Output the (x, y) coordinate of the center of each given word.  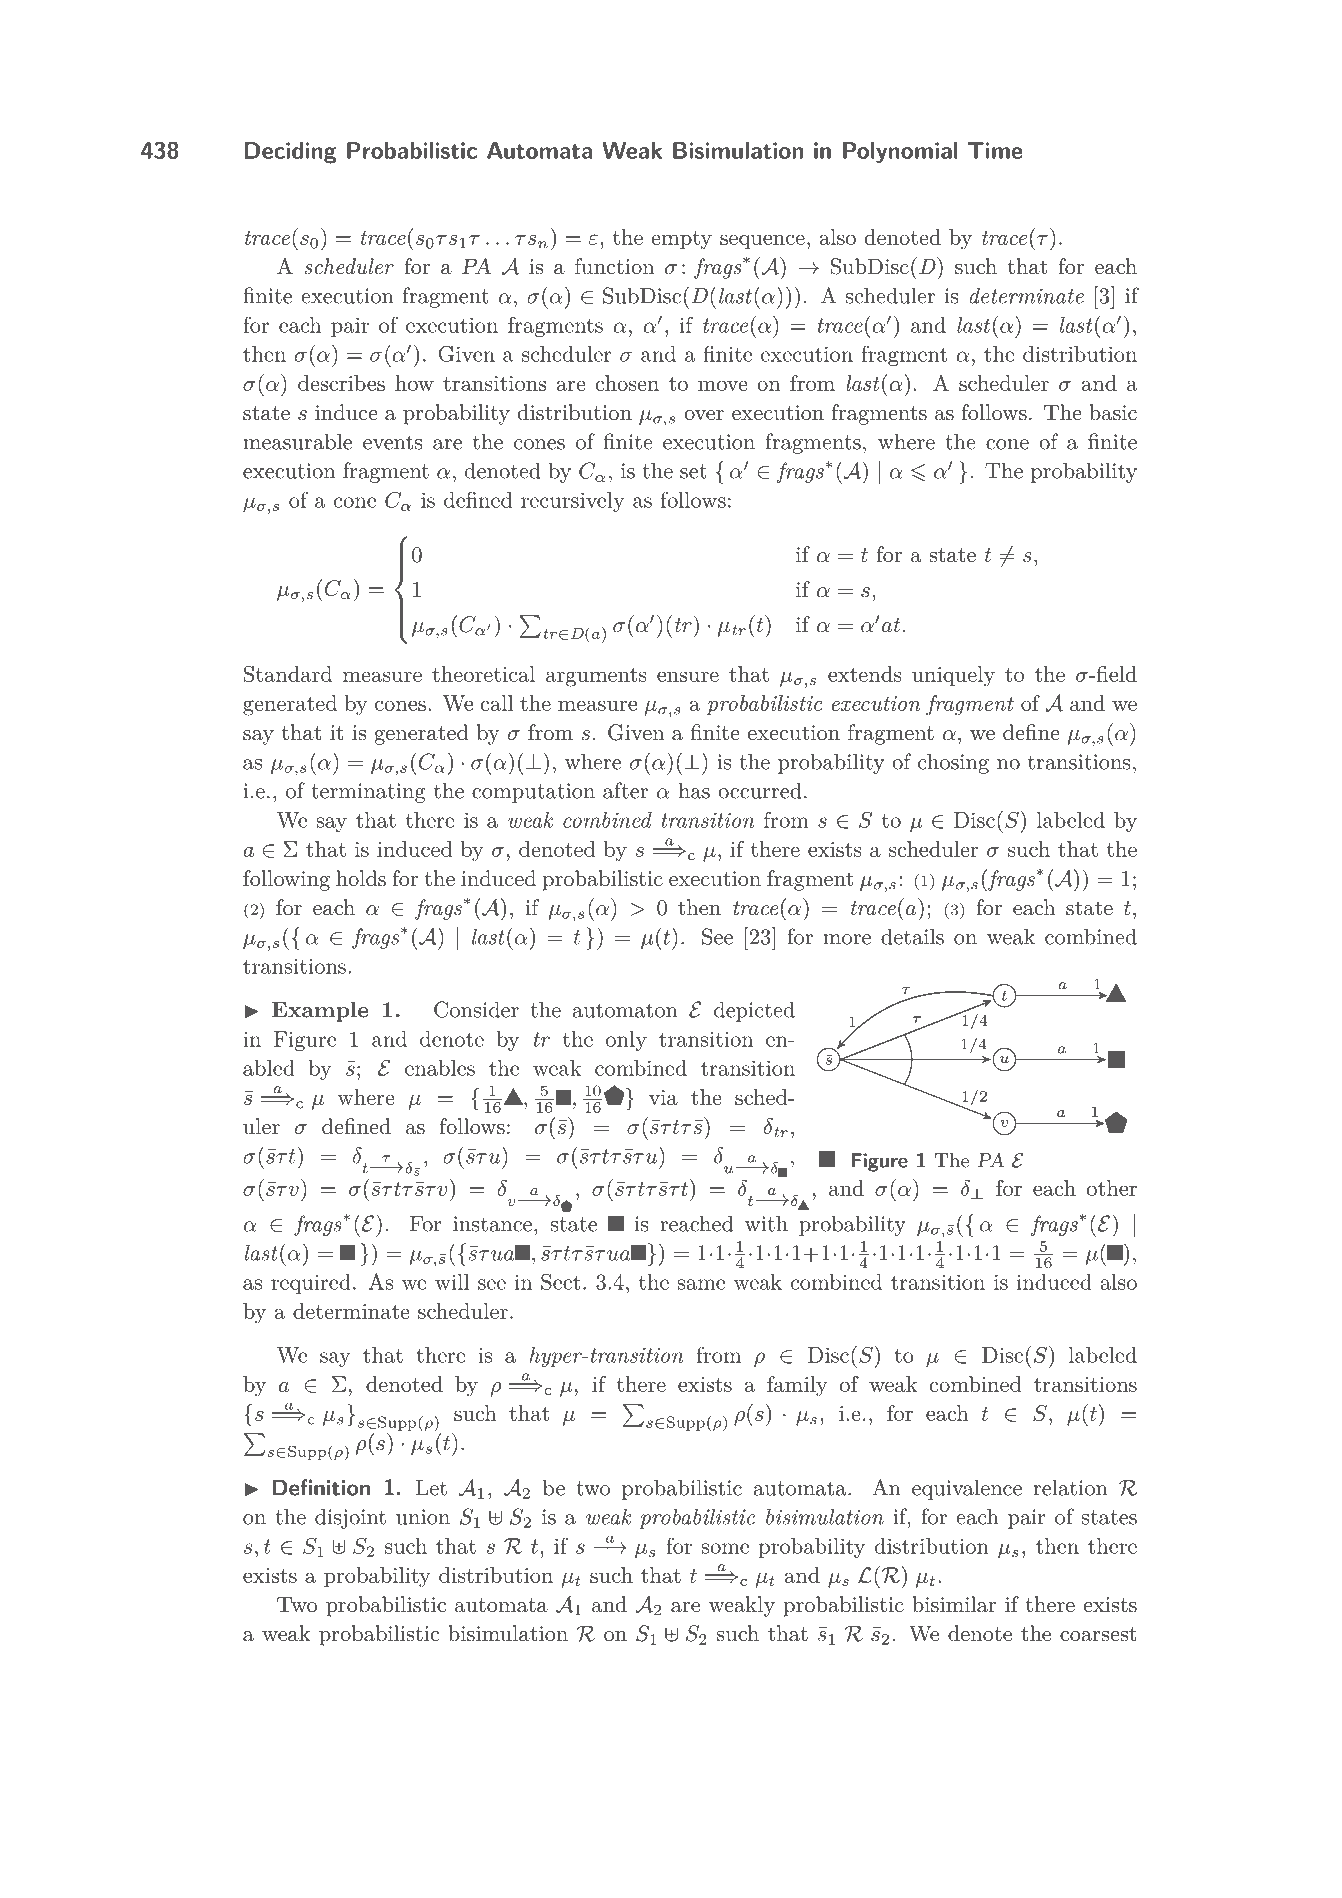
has (694, 790)
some (725, 1548)
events (393, 442)
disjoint (350, 1518)
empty (681, 240)
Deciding (291, 153)
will (452, 1282)
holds (361, 878)
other (1112, 1188)
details (912, 936)
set (693, 471)
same (701, 1284)
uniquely (953, 676)
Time (995, 150)
